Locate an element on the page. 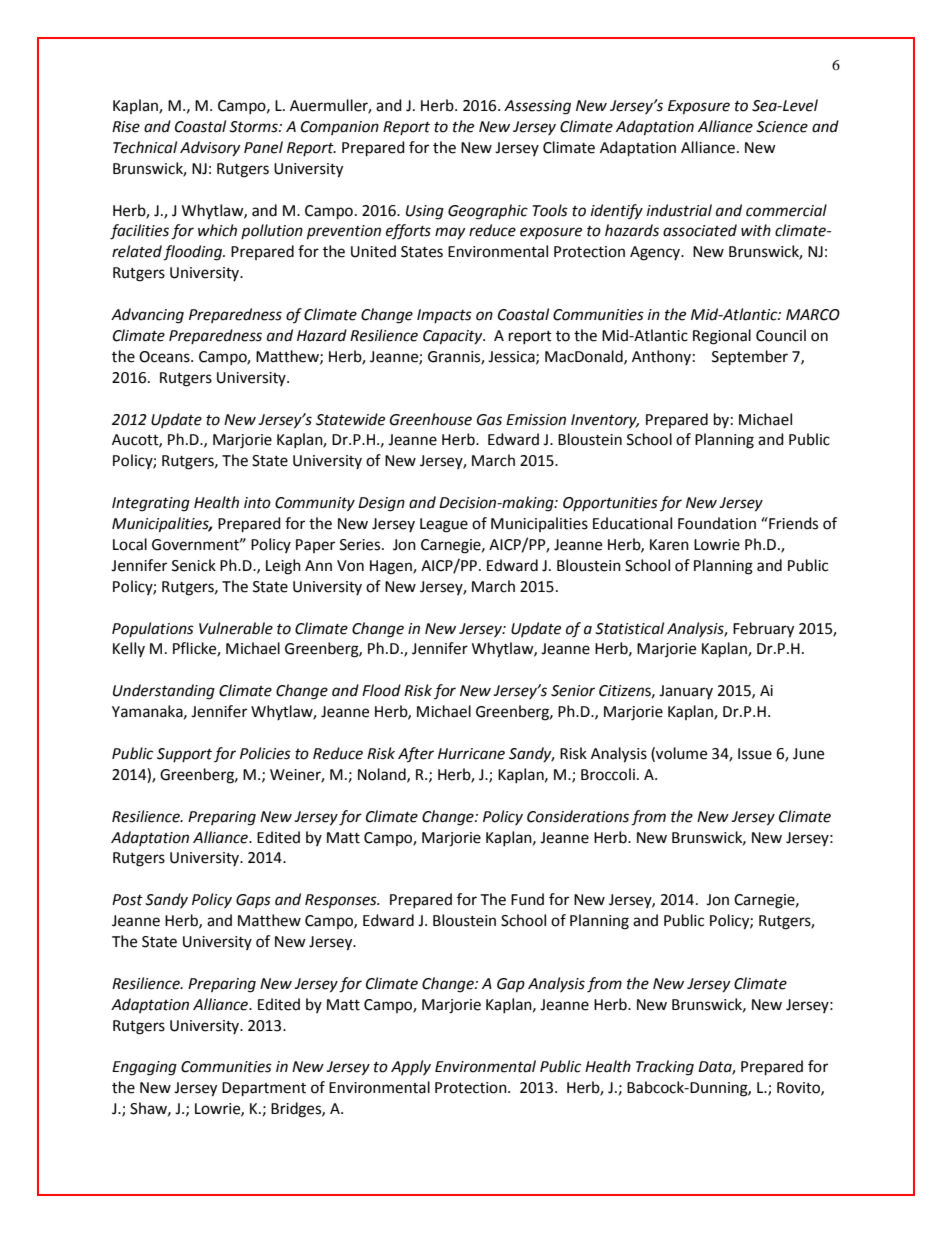 This document has width=952, height=1233. Science is located at coordinates (782, 127).
